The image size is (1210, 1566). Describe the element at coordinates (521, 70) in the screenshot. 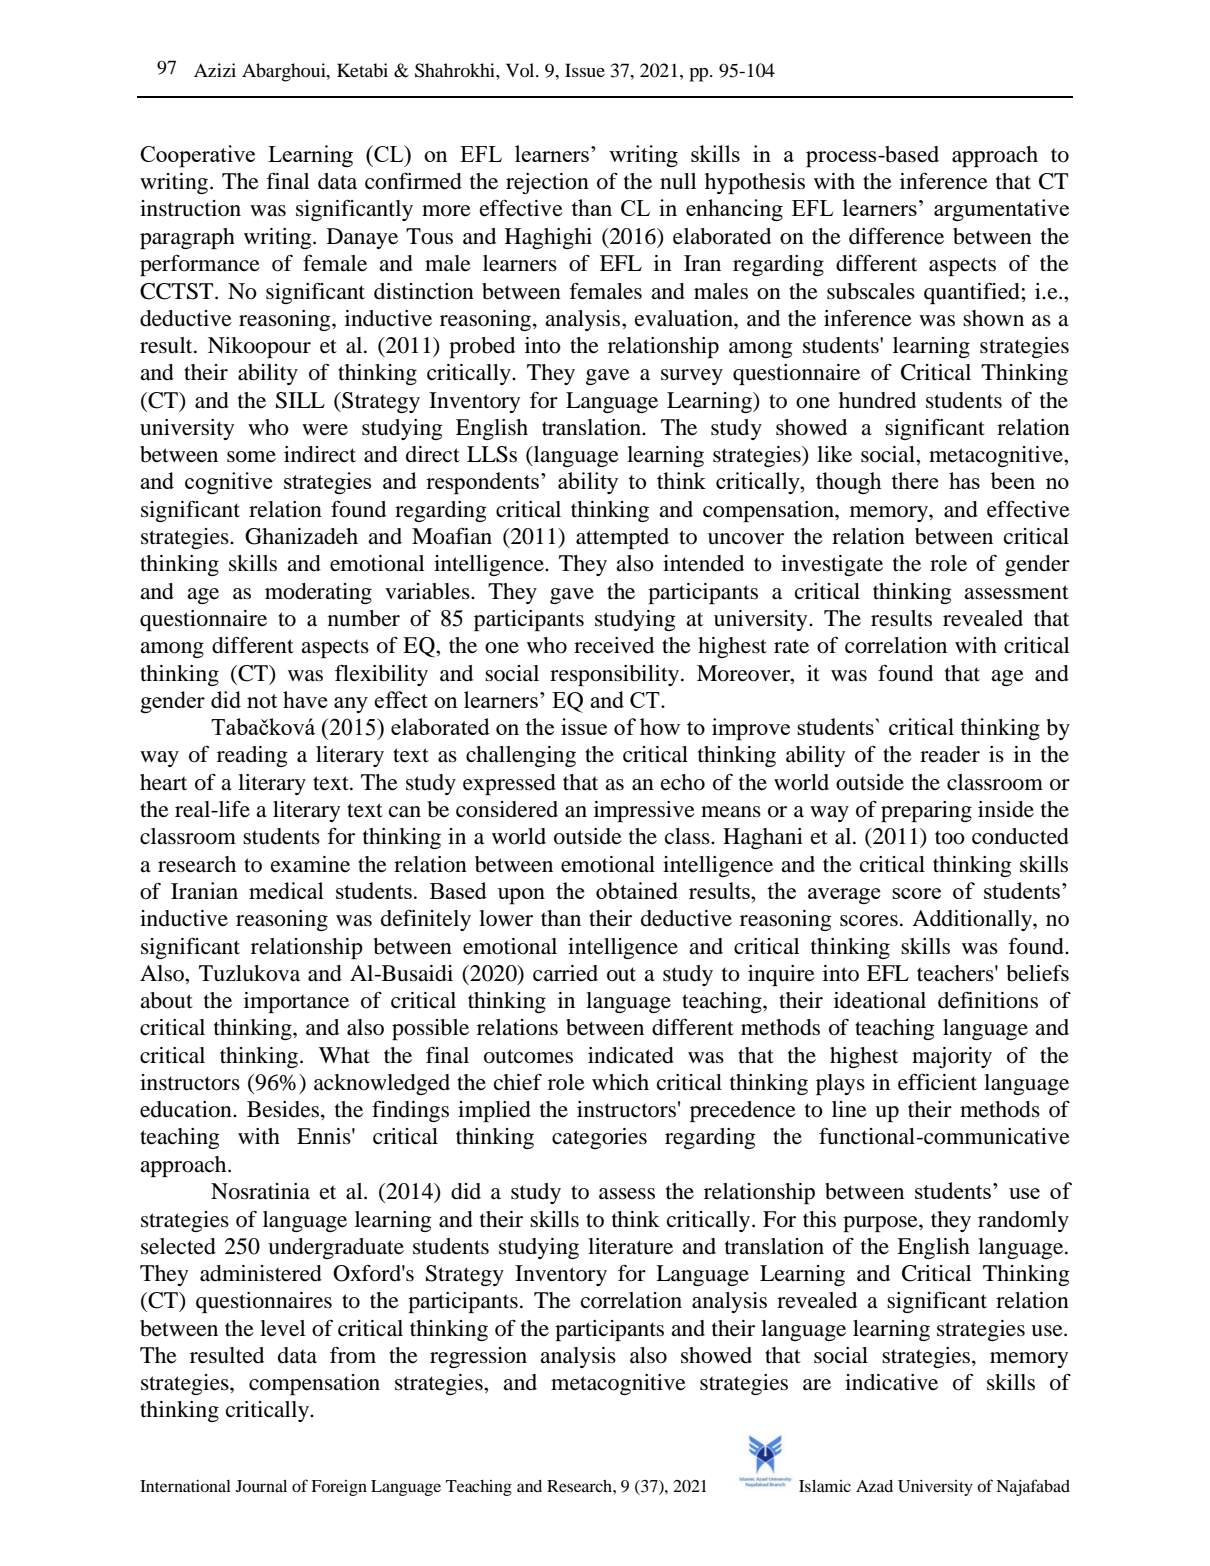

I see `Vol` at that location.
